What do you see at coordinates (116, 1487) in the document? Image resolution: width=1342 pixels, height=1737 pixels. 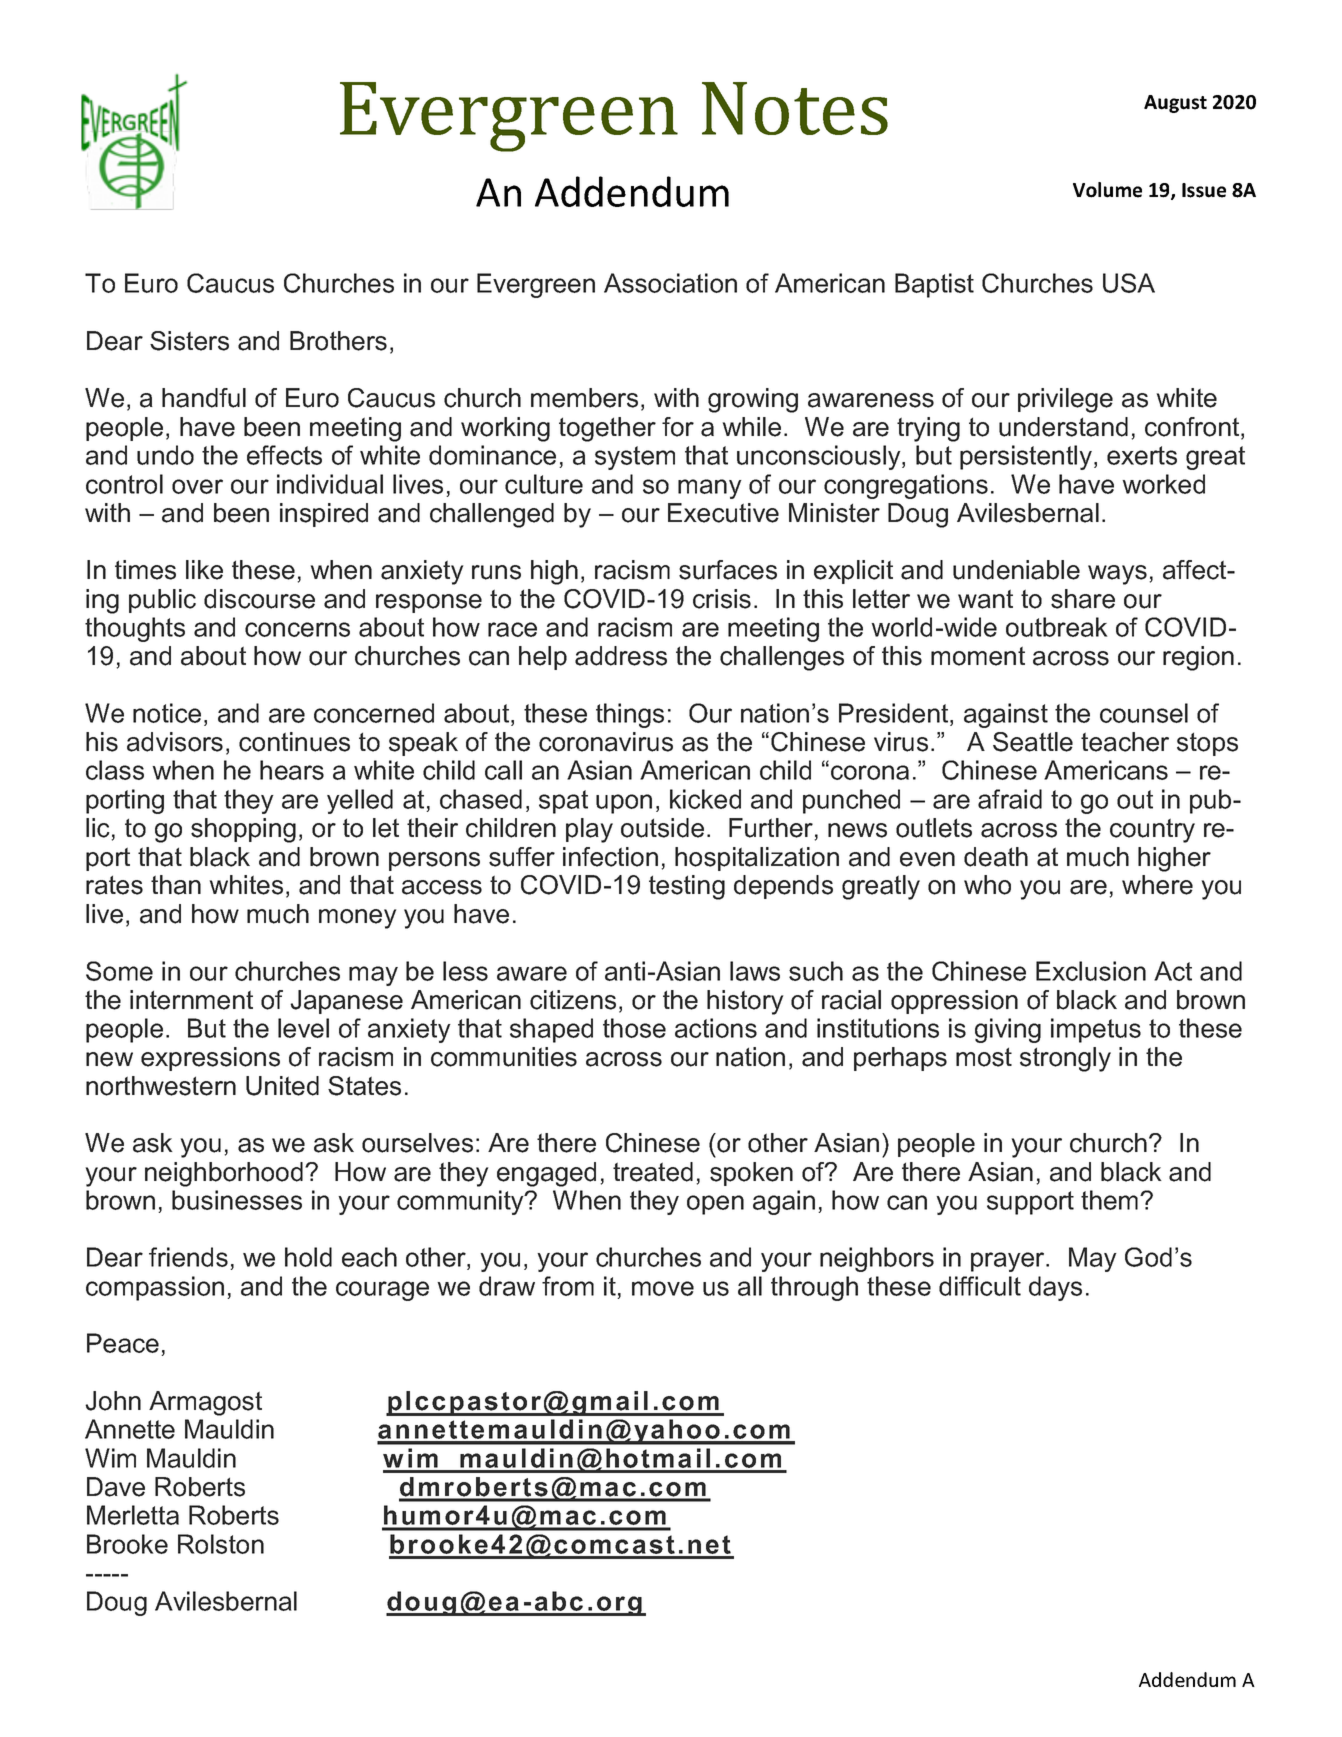 I see `Dave` at bounding box center [116, 1487].
